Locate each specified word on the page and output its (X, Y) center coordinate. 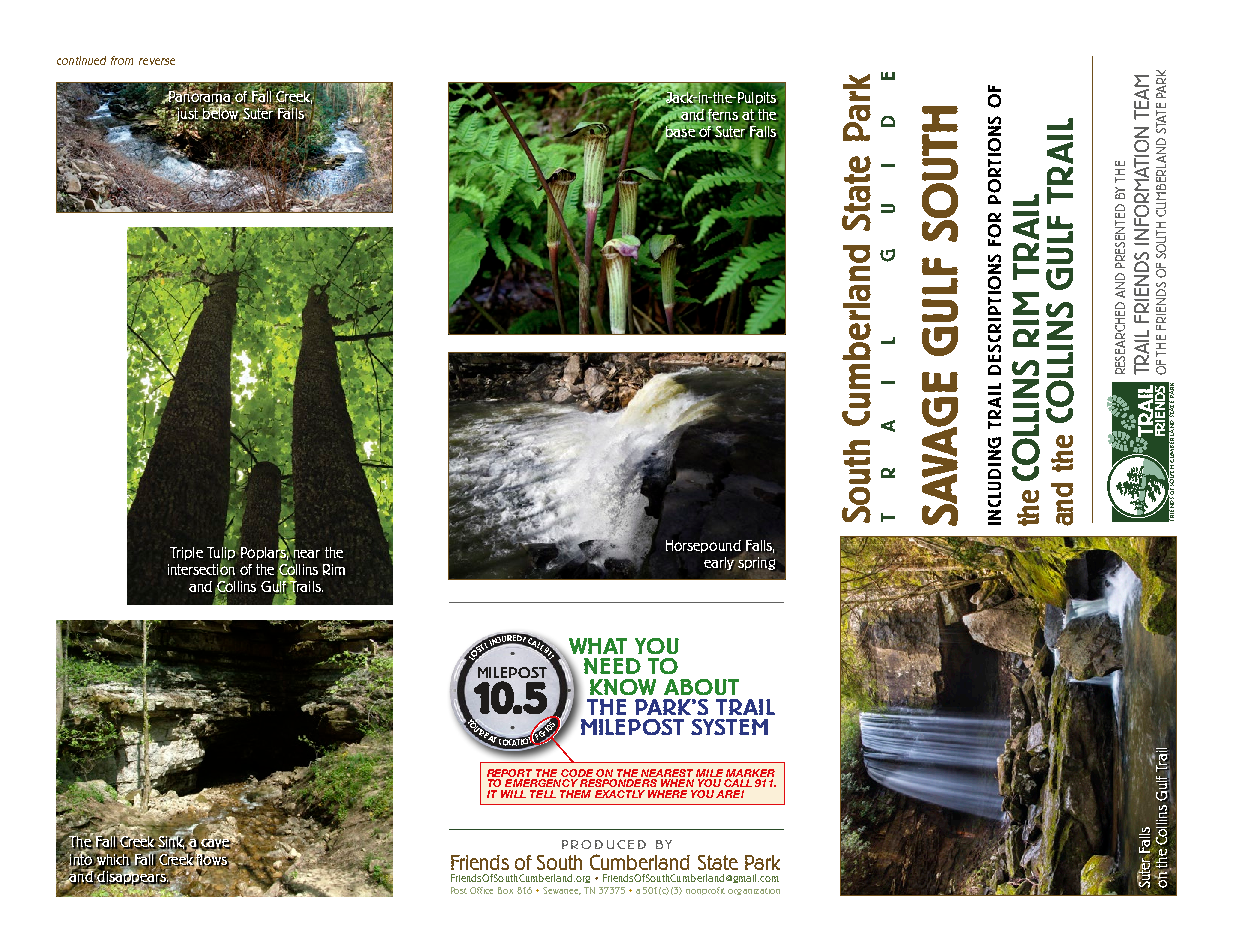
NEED (612, 666)
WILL (513, 794)
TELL (543, 794)
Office (481, 890)
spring (756, 563)
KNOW (623, 687)
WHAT (598, 646)
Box (505, 890)
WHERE (667, 794)
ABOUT (701, 687)
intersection (201, 569)
